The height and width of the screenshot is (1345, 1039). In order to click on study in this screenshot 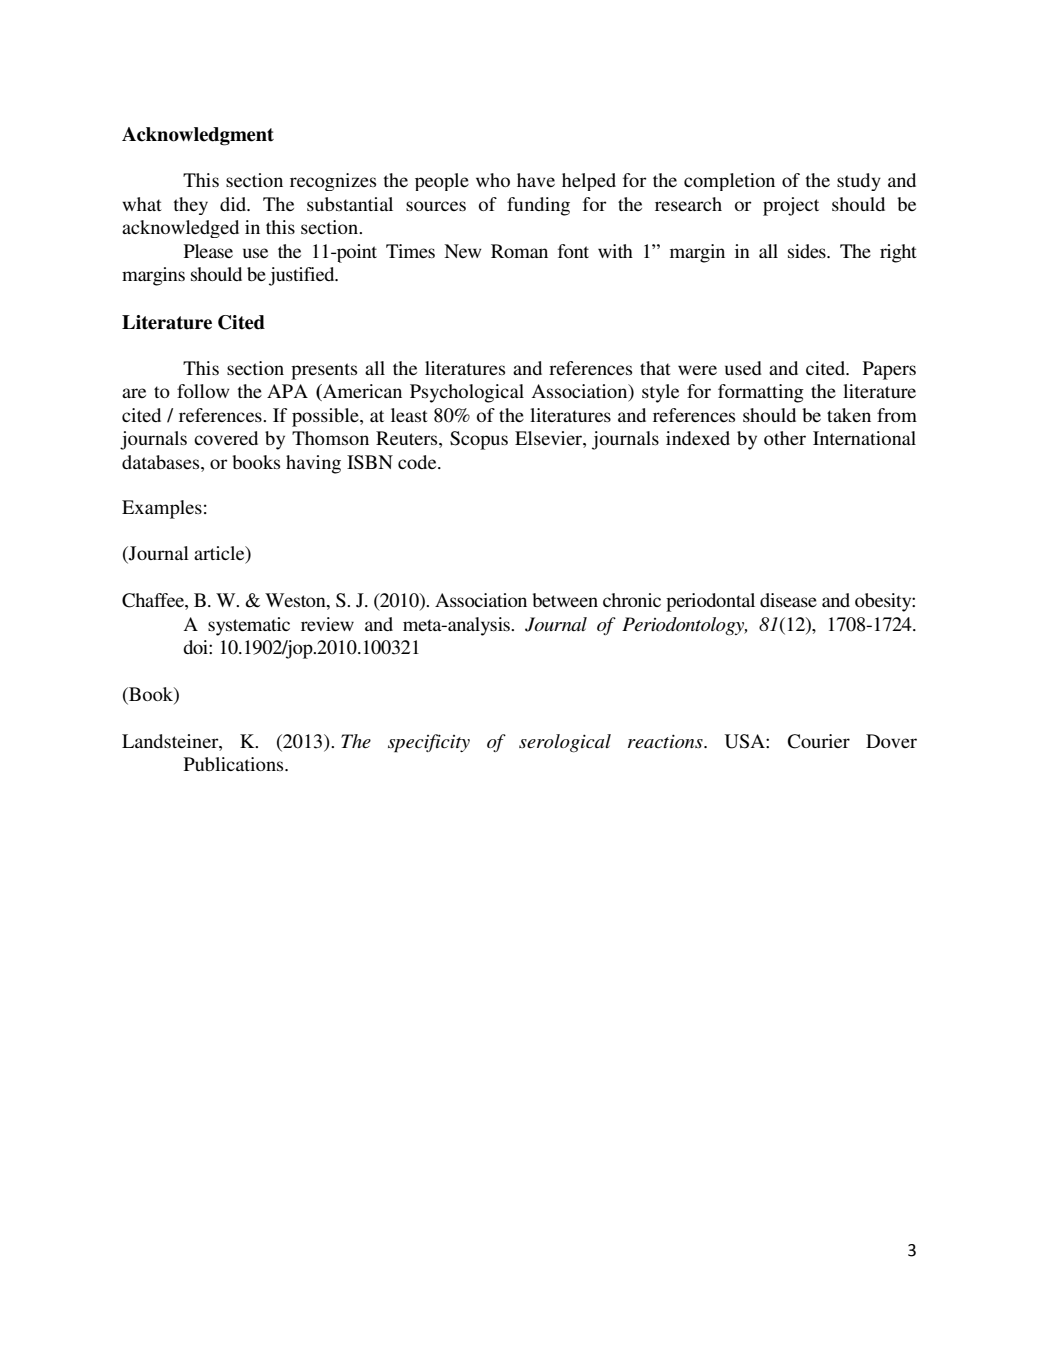, I will do `click(859, 182)`.
